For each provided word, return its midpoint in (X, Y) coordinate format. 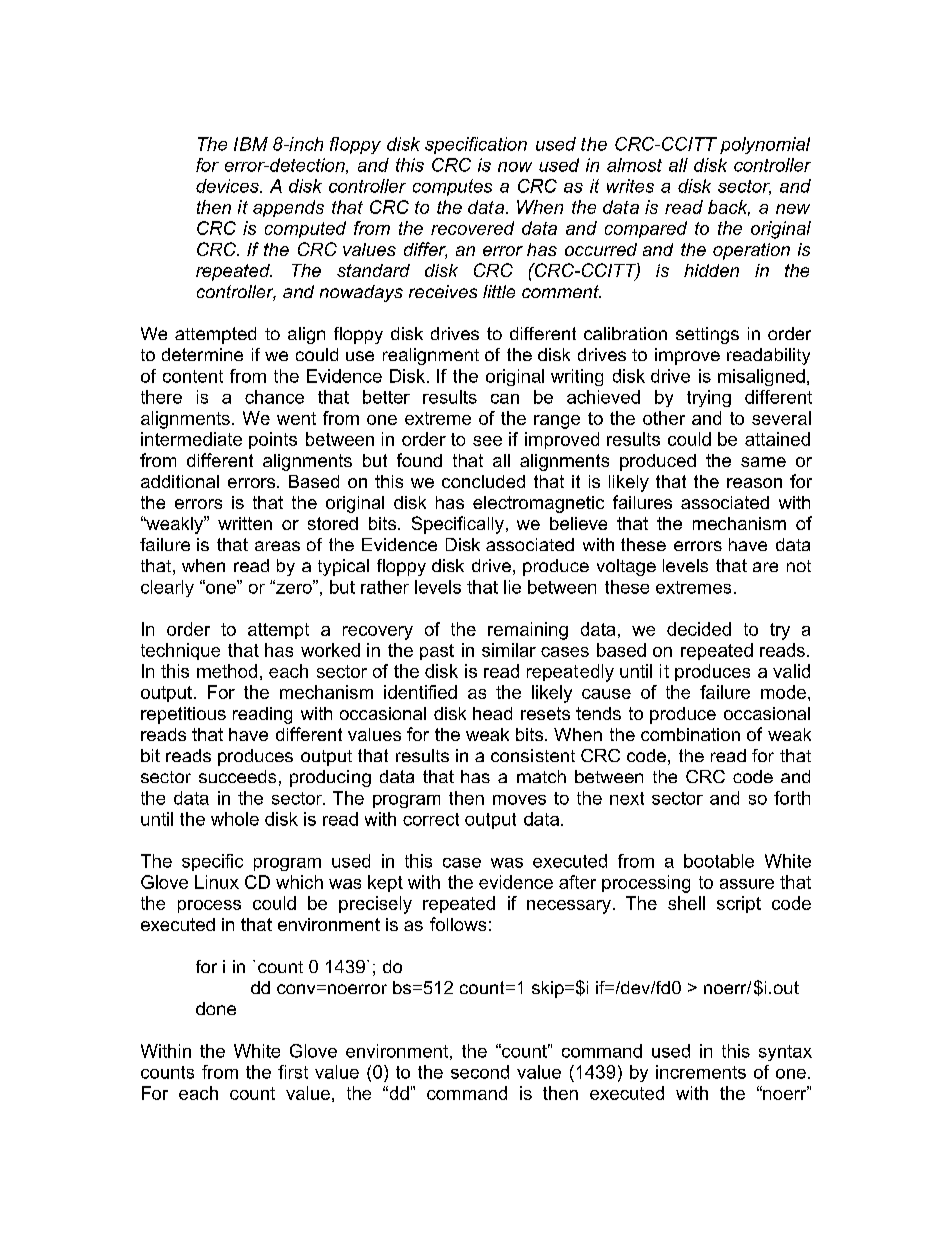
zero (294, 587)
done (216, 1008)
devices (228, 186)
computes (452, 187)
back (729, 208)
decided (699, 629)
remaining (528, 631)
